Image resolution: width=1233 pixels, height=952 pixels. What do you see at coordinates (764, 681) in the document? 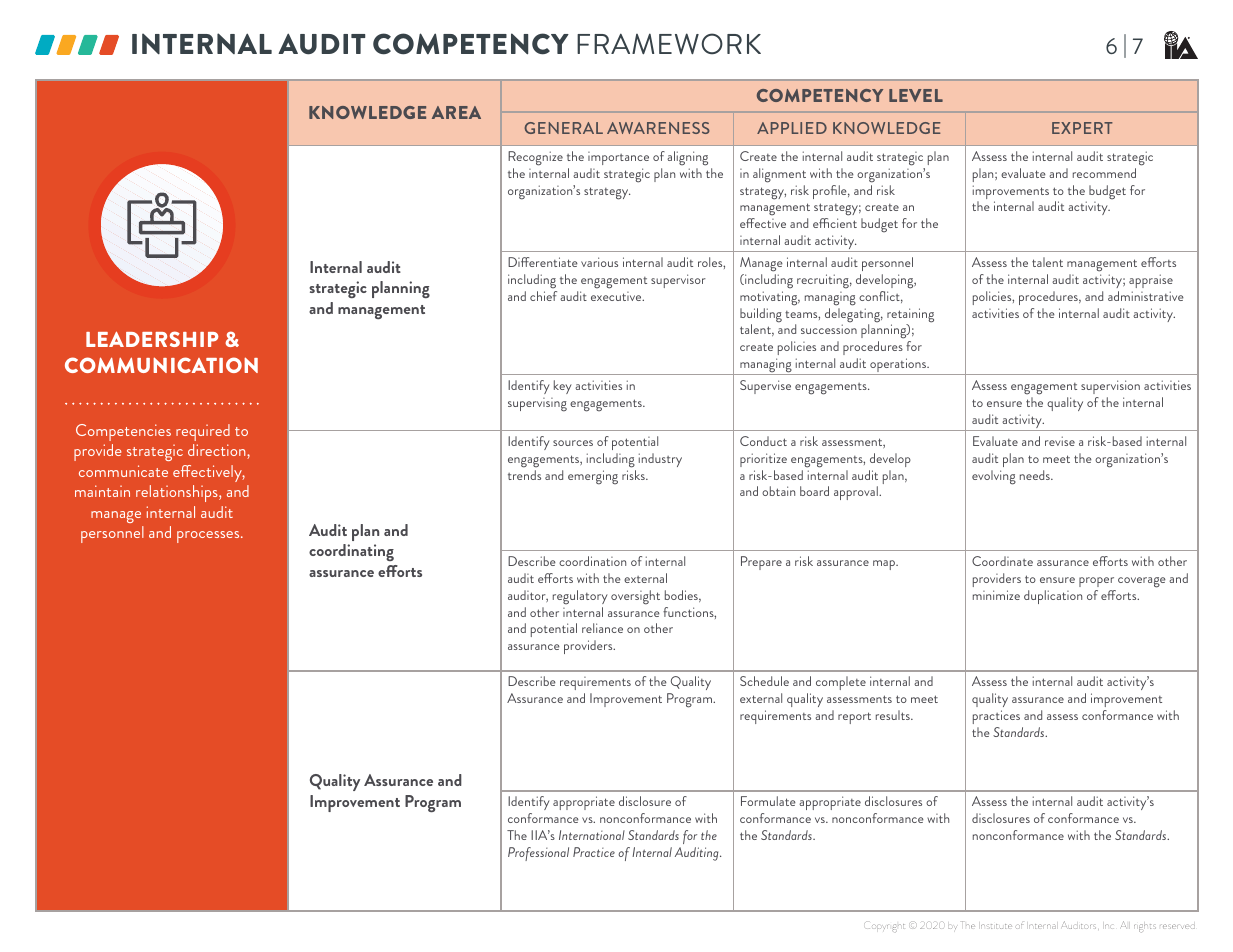
I see `Schedule` at bounding box center [764, 681].
